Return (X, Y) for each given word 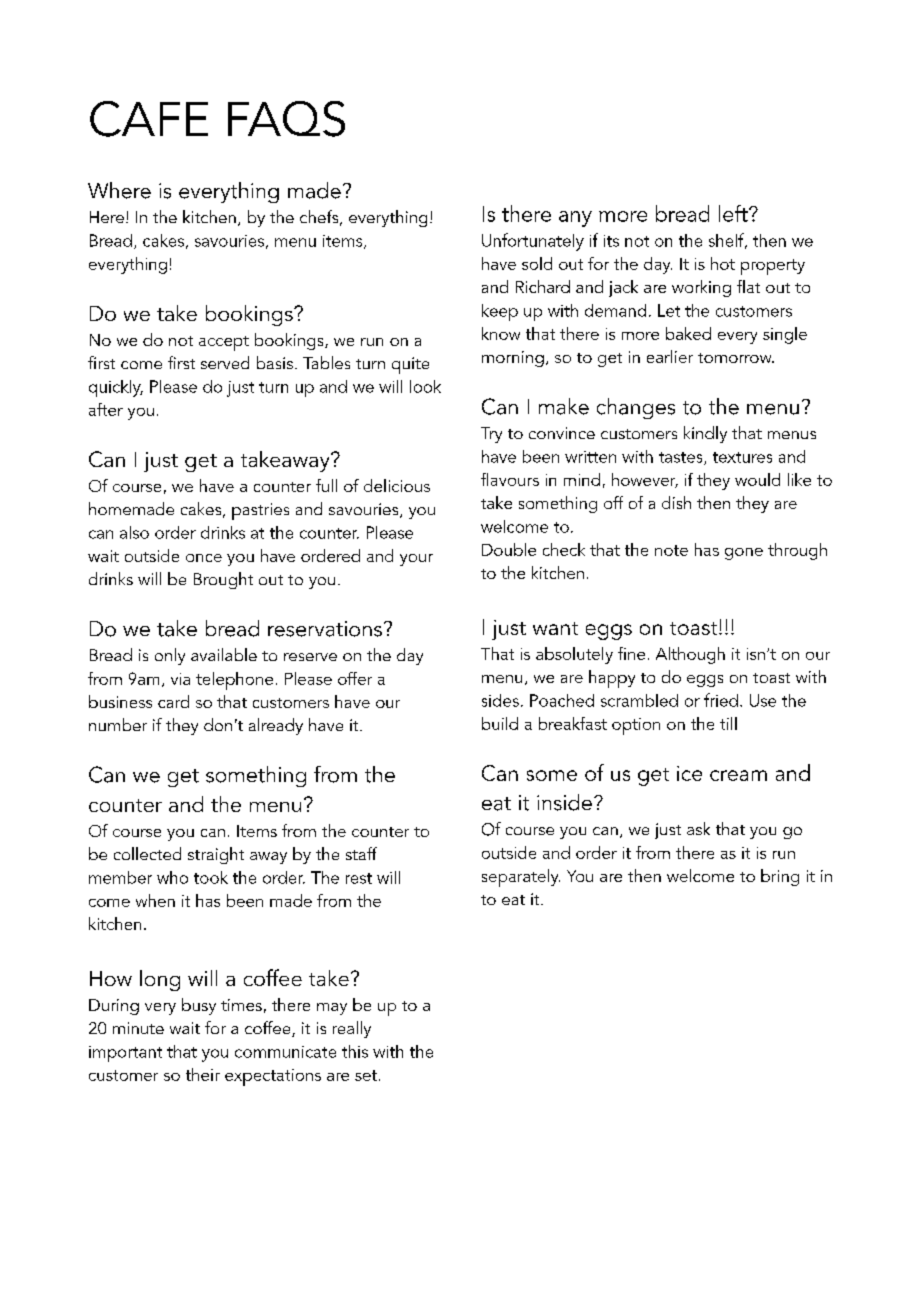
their (203, 1074)
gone (744, 554)
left (734, 213)
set (367, 1075)
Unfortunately (533, 242)
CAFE (149, 119)
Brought (223, 580)
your (416, 560)
